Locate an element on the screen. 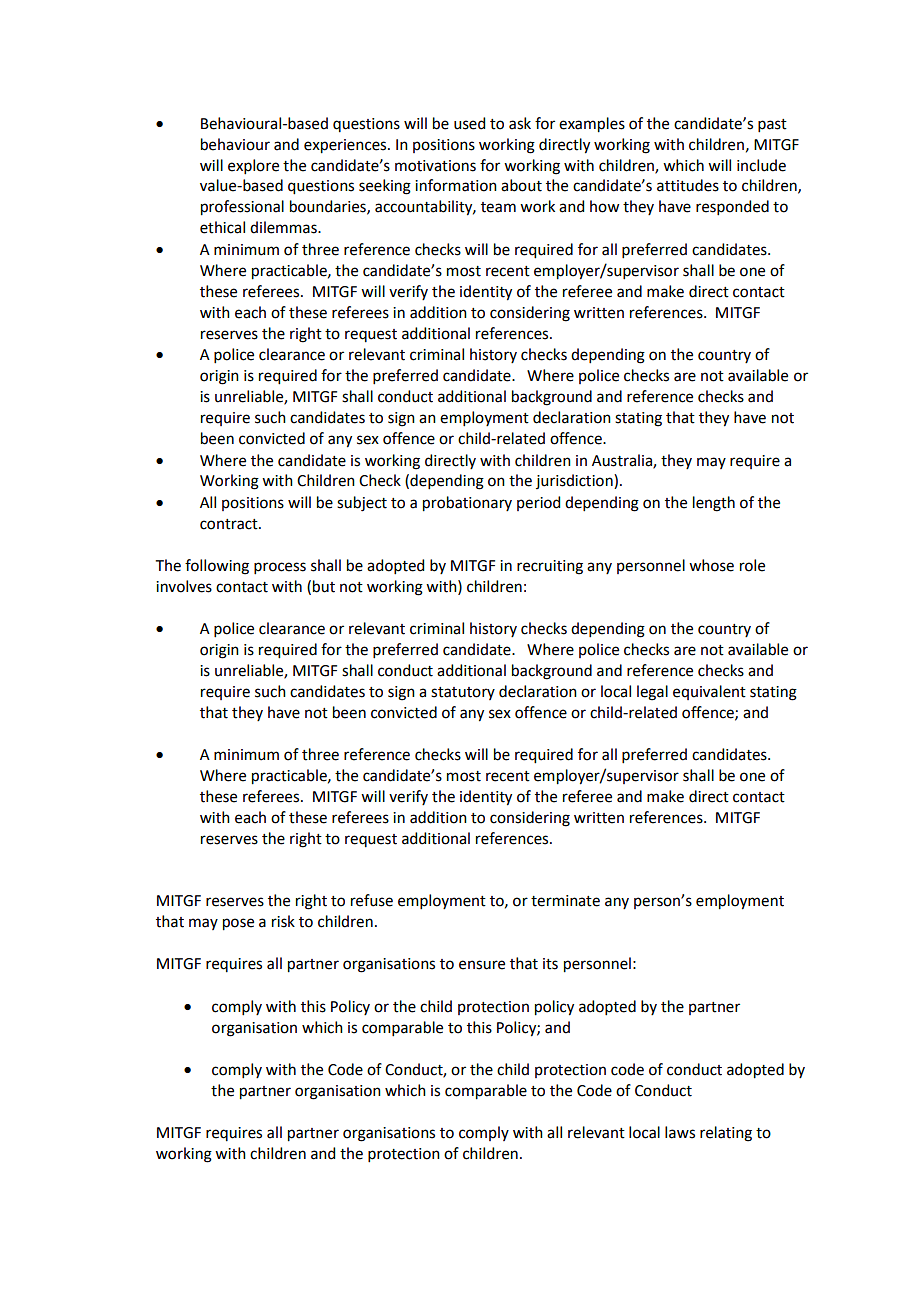 The width and height of the screenshot is (924, 1308). risk is located at coordinates (283, 921).
